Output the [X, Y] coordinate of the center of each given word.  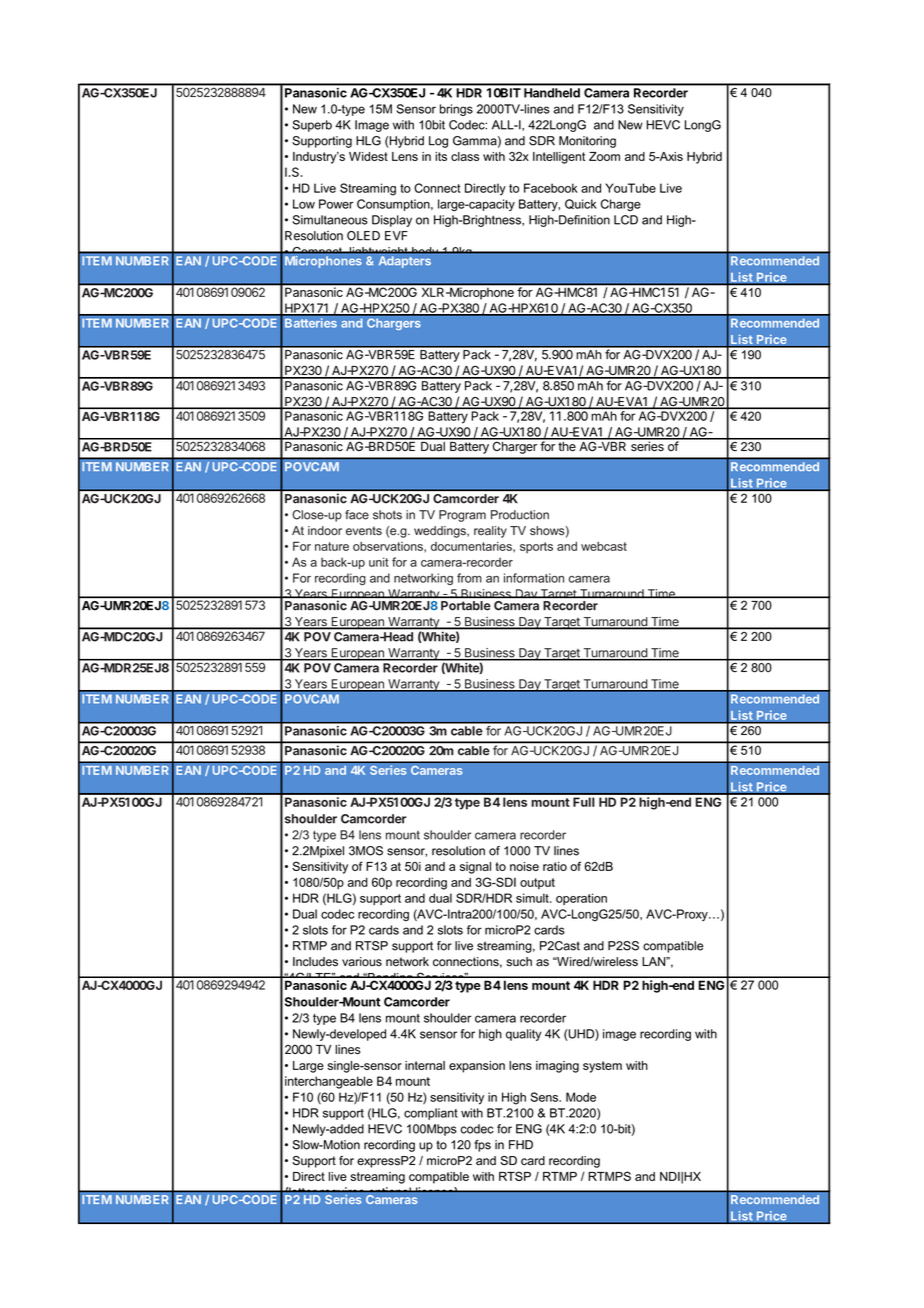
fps [482, 1146]
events [364, 530]
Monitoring [587, 142]
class [465, 156]
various [362, 962]
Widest [368, 156]
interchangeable [329, 1082]
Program [462, 516]
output [537, 883]
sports [536, 547]
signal [475, 868]
